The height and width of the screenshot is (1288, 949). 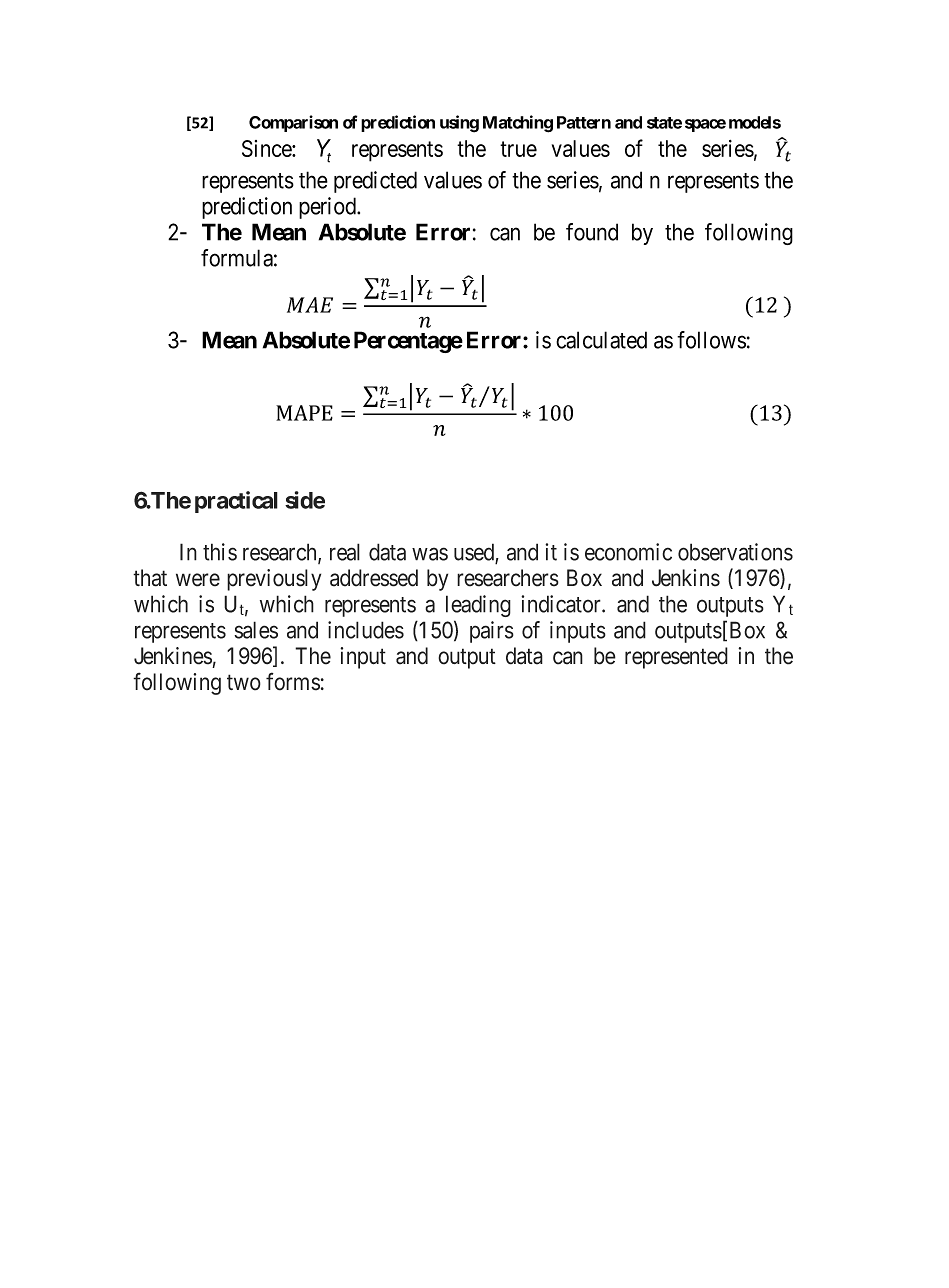 What do you see at coordinates (267, 148) in the screenshot?
I see `Since` at bounding box center [267, 148].
